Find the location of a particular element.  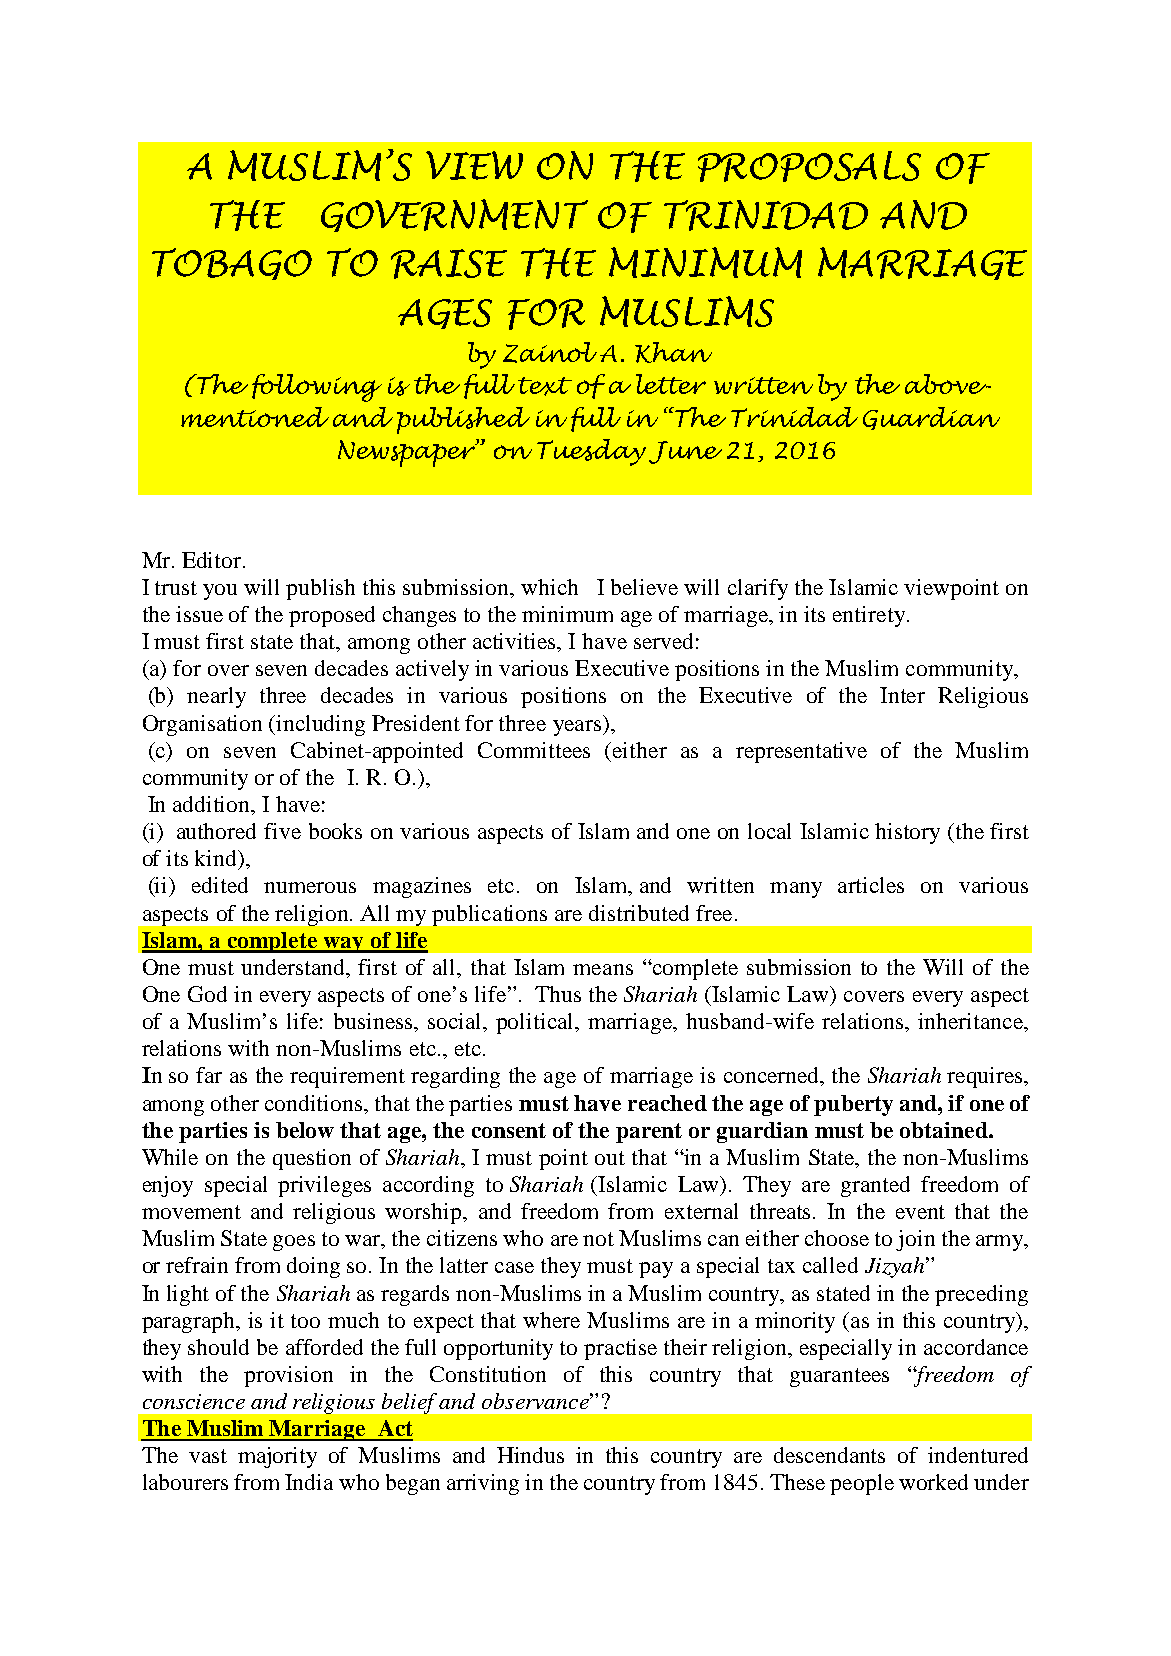

worked is located at coordinates (933, 1482).
